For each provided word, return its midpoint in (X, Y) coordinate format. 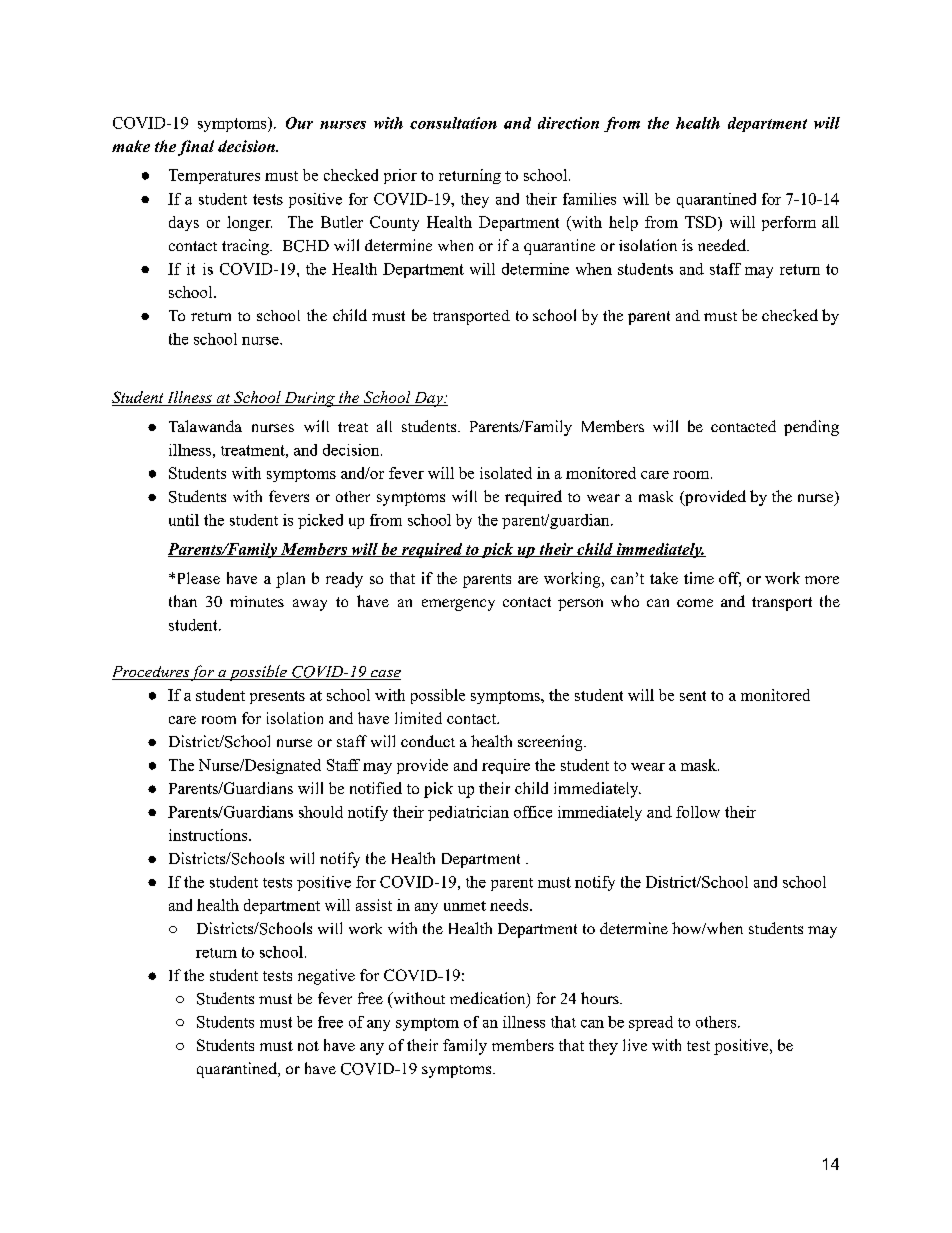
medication (489, 999)
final (196, 148)
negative (326, 977)
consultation (453, 123)
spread (651, 1023)
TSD (702, 222)
